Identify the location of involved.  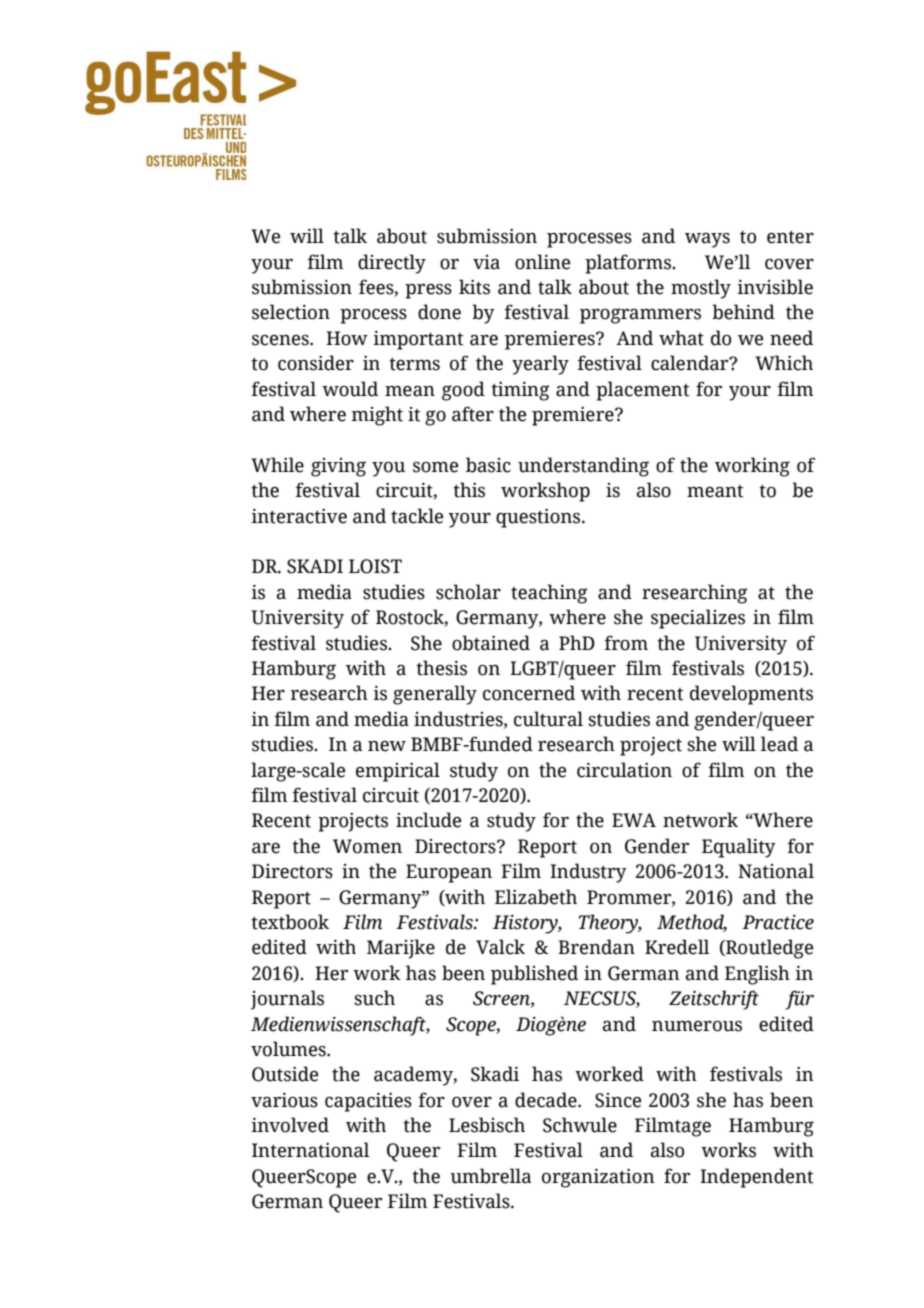
(290, 1125).
